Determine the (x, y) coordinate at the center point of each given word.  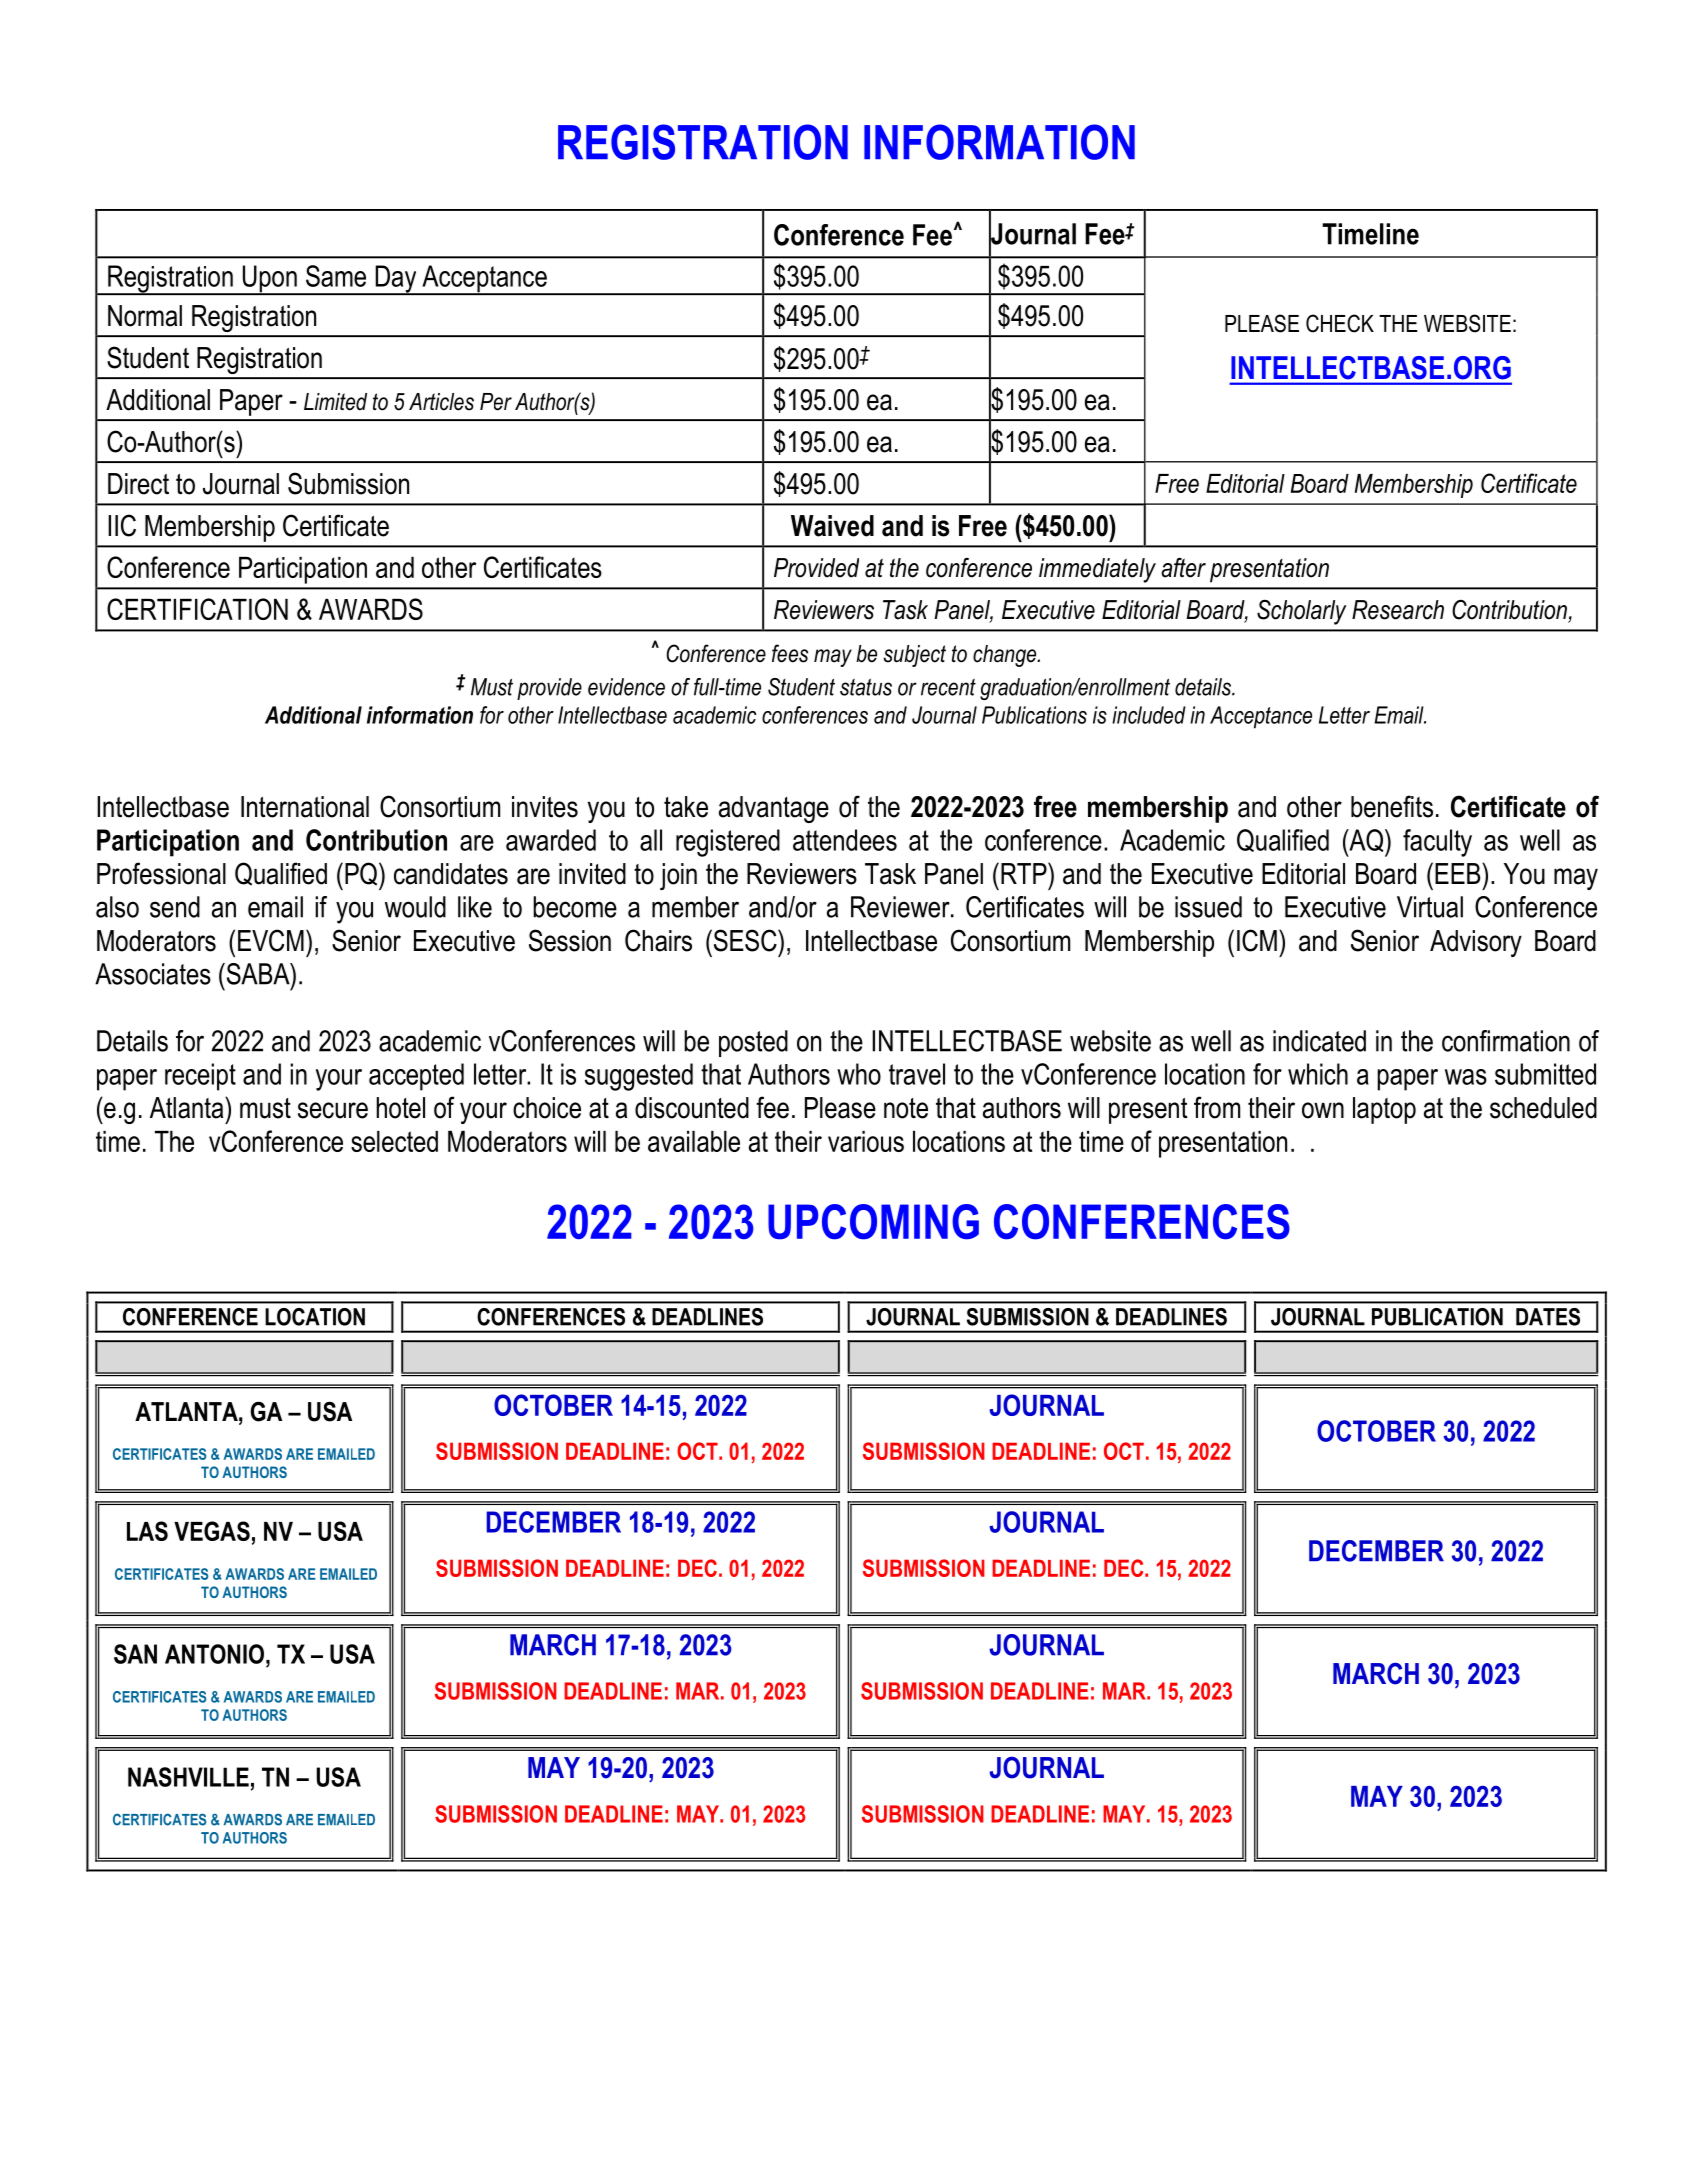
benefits (1392, 806)
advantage (774, 809)
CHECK (1340, 323)
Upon (269, 280)
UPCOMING (873, 1222)
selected (394, 1141)
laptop (1384, 1110)
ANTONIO (214, 1654)
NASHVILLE (188, 1777)
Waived (832, 526)
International (305, 807)
